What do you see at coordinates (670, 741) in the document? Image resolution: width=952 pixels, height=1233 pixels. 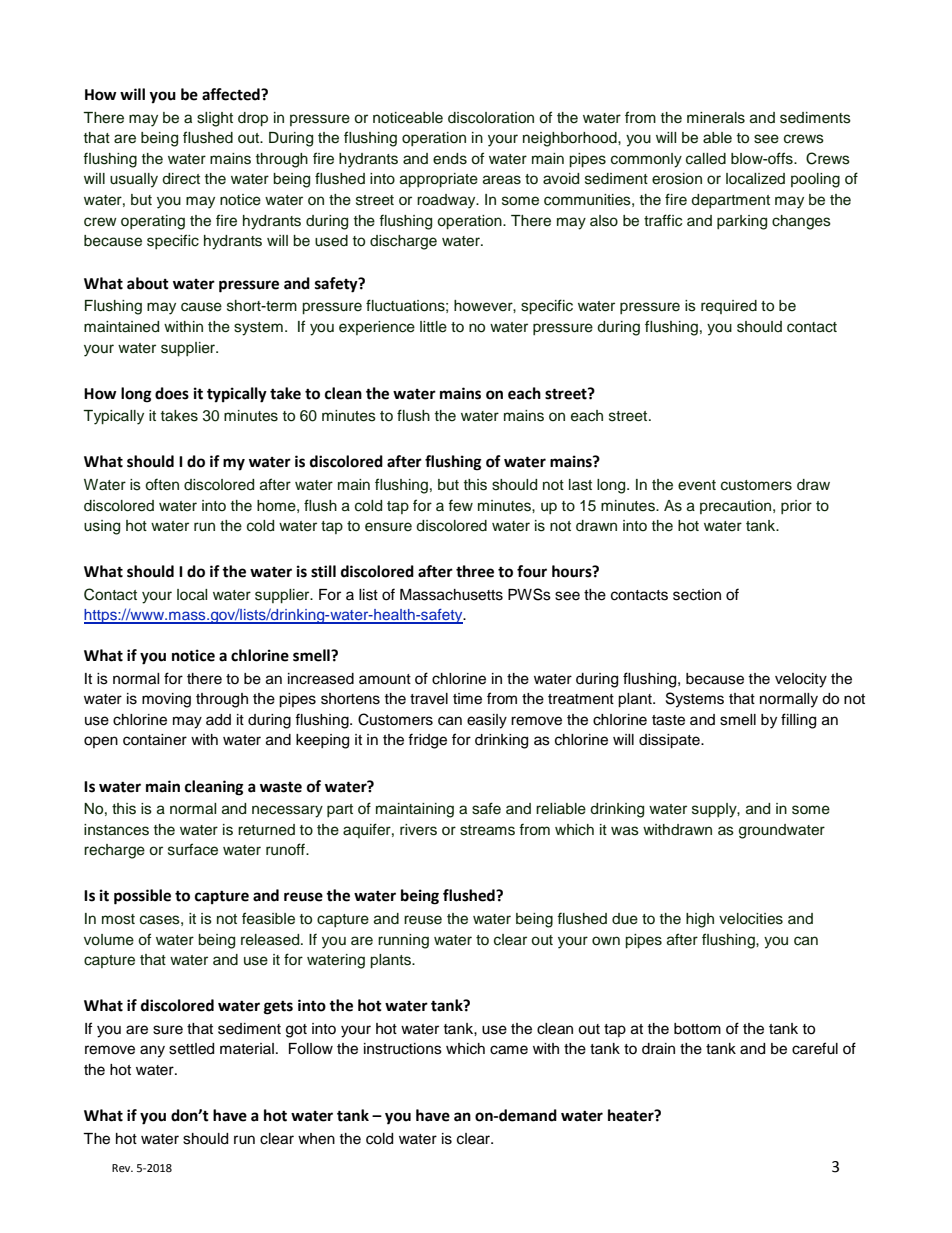 I see `dissipate` at bounding box center [670, 741].
